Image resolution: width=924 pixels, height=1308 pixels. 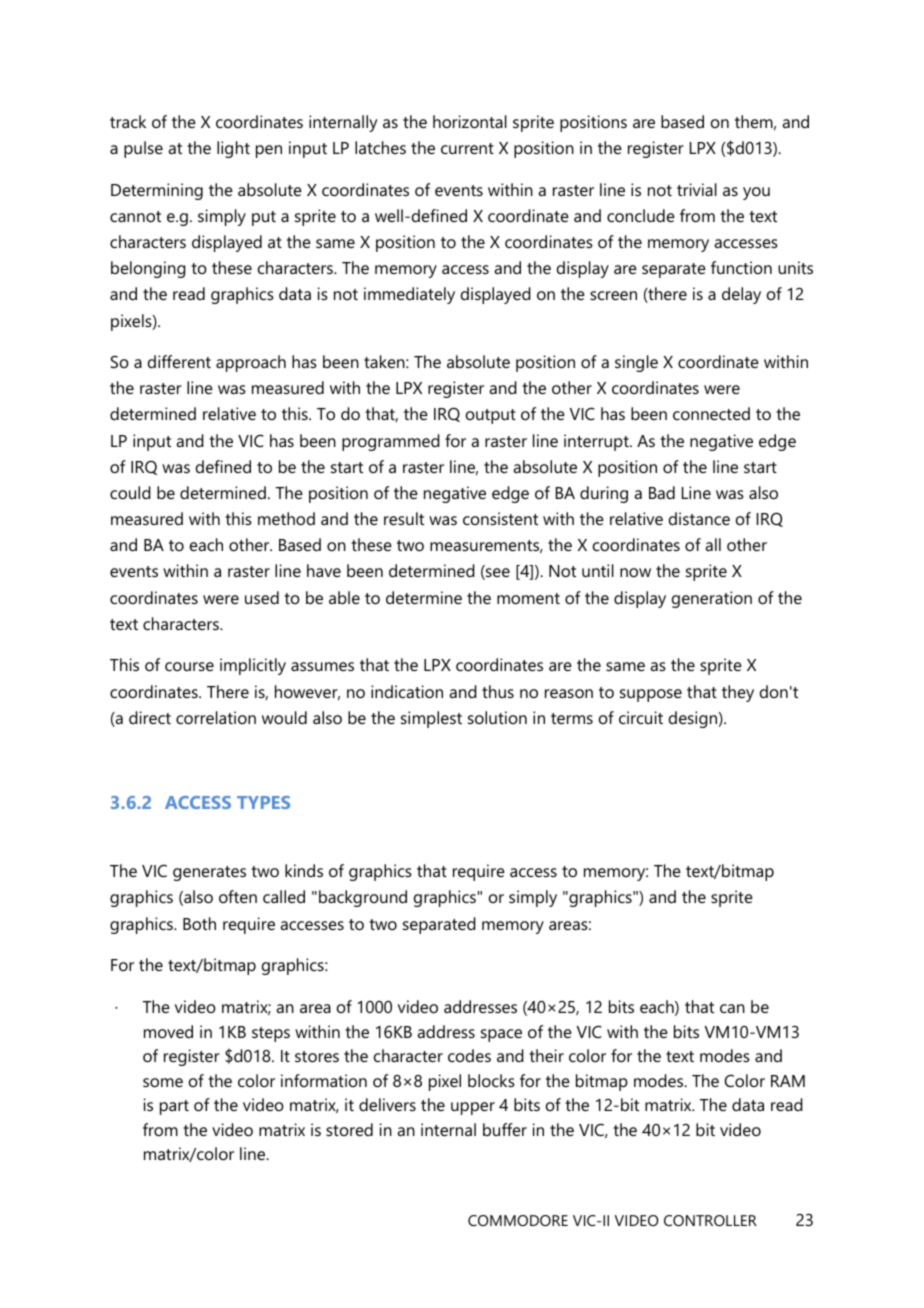 I want to click on thus, so click(x=498, y=691).
